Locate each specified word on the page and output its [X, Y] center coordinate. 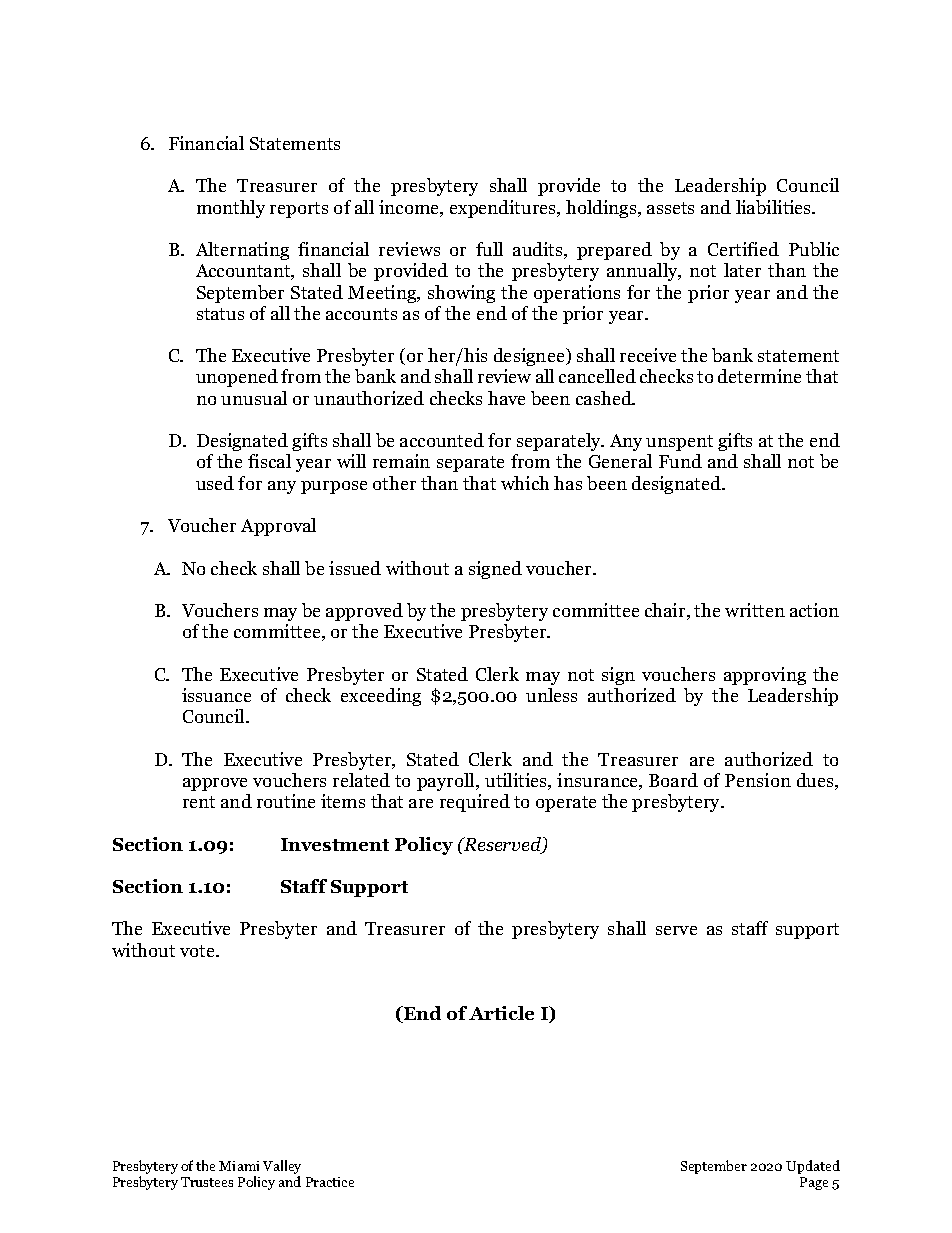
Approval [278, 527]
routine [286, 801]
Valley [282, 1168]
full [489, 249]
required [475, 803]
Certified [743, 249]
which [525, 483]
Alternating [242, 251]
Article [501, 1013]
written [755, 610]
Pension [758, 780]
